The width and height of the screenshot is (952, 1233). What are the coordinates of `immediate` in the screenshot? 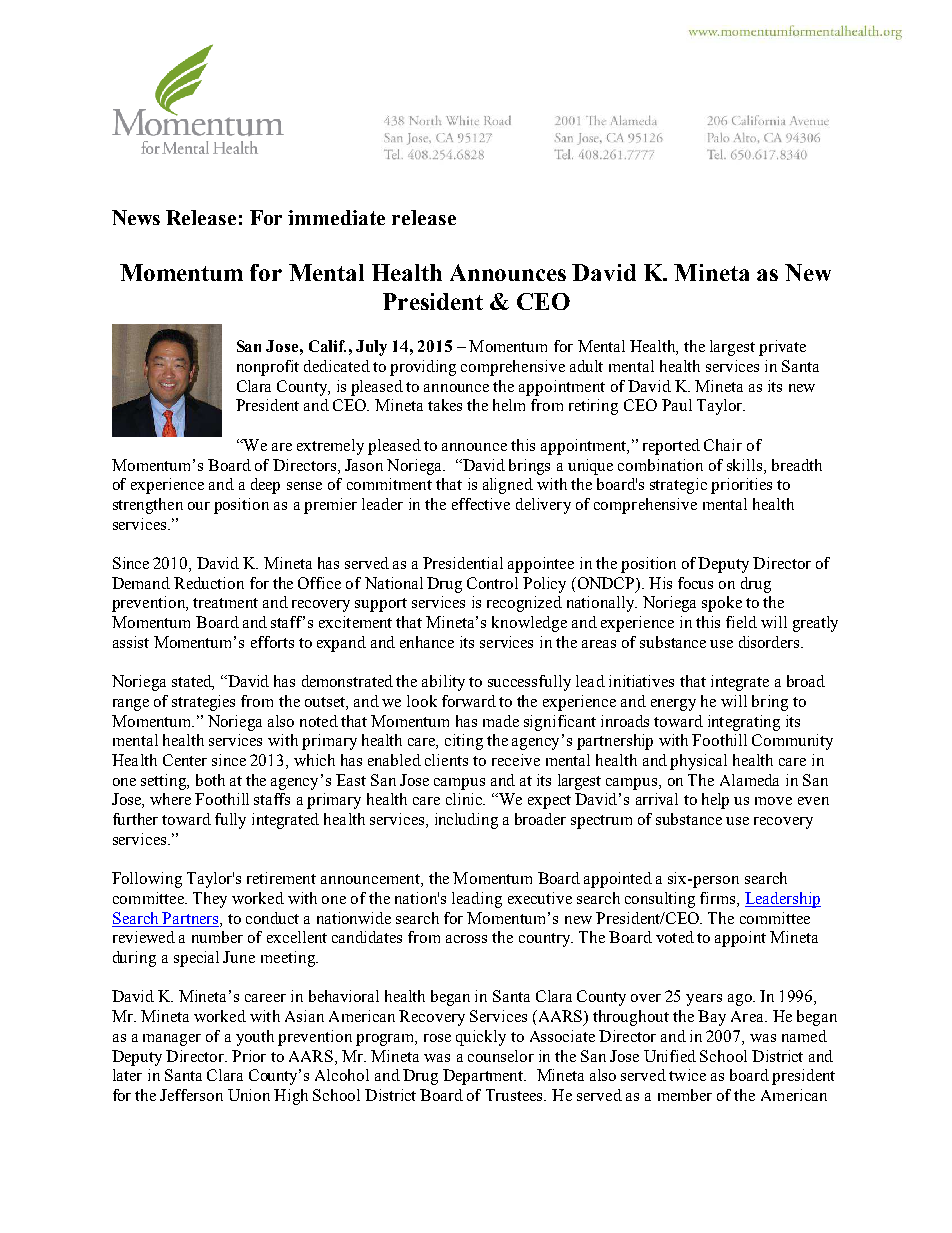 It's located at (336, 217).
